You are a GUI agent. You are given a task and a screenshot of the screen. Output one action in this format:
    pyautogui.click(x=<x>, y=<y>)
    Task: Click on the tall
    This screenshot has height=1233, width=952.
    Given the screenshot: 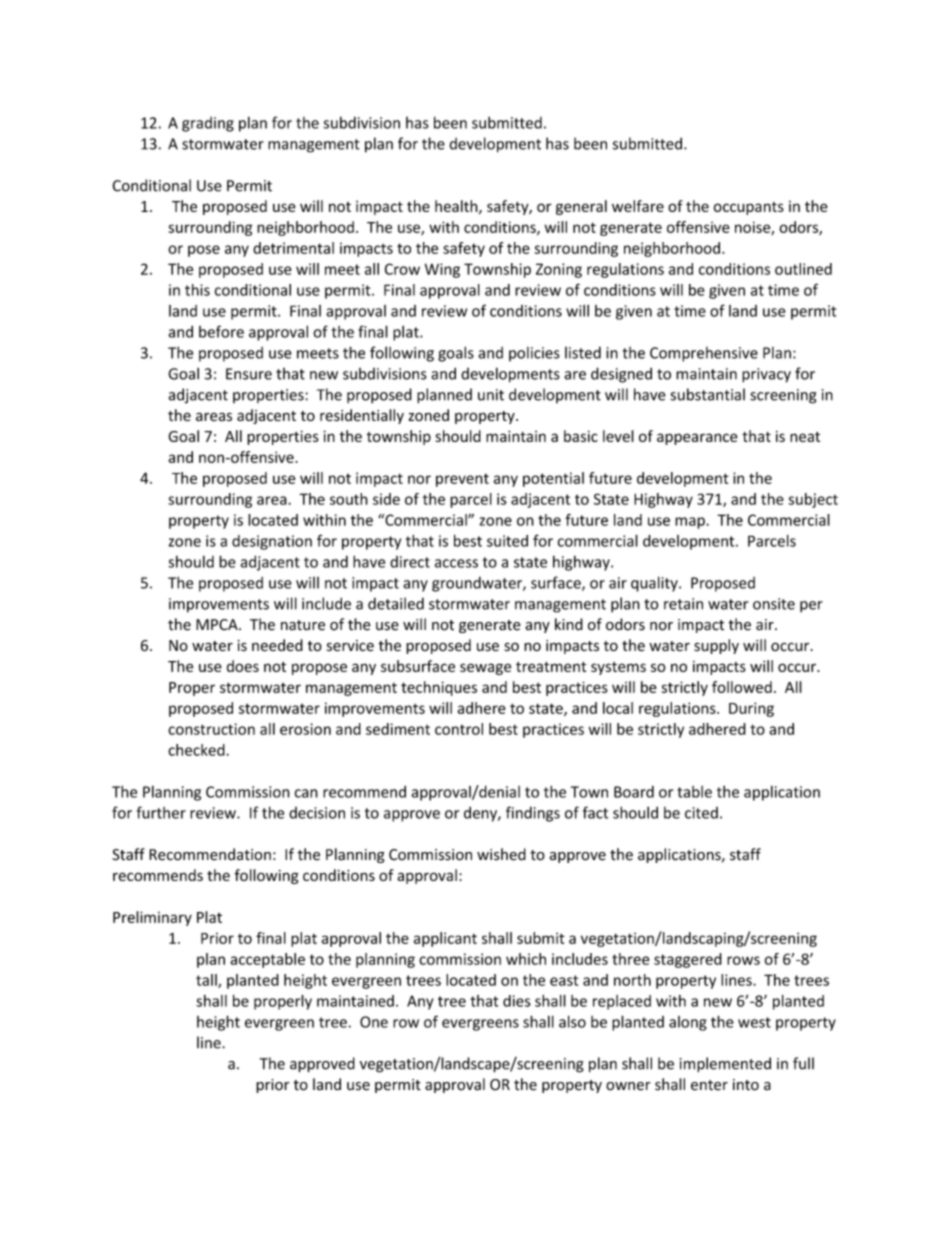 What is the action you would take?
    pyautogui.click(x=207, y=981)
